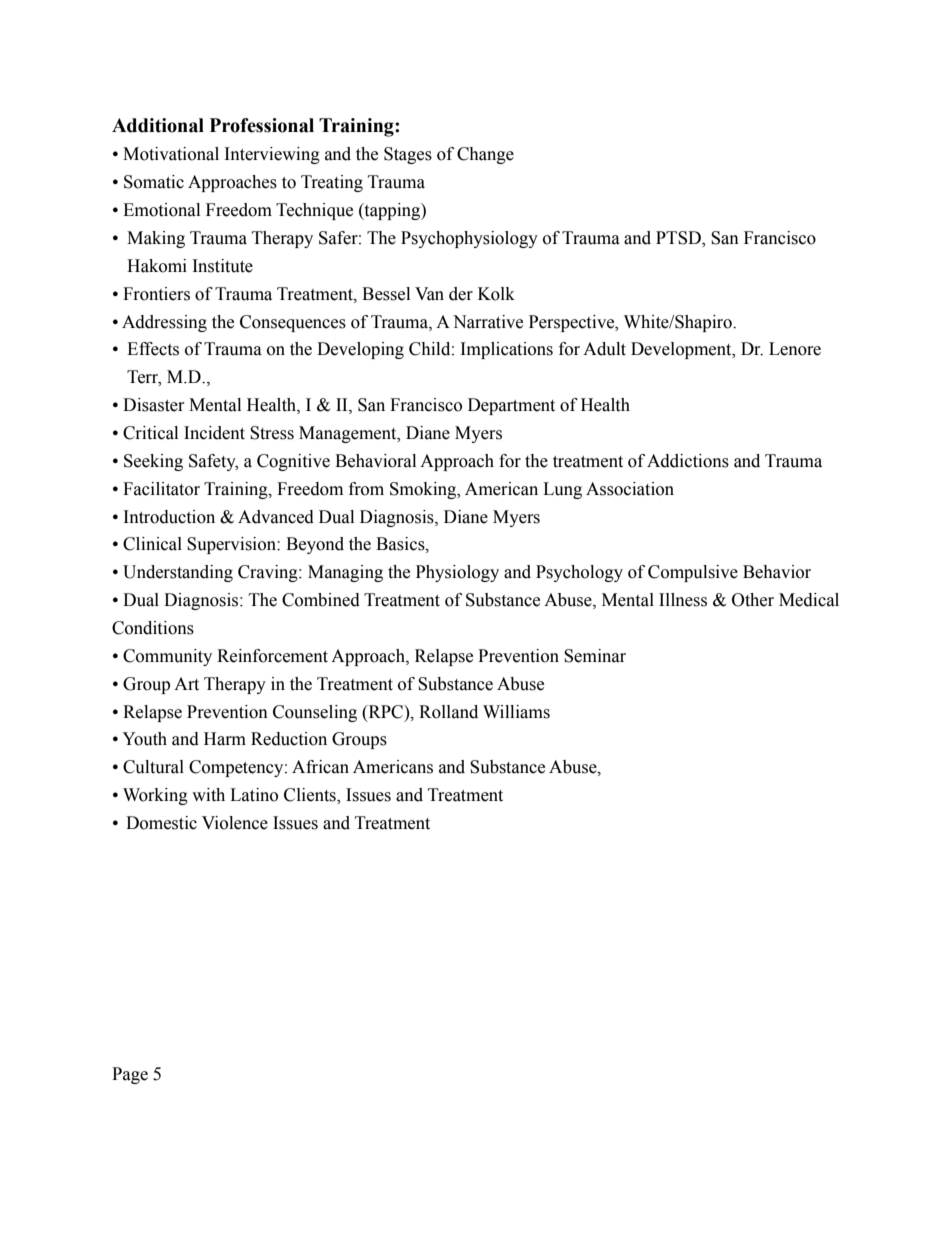  Describe the element at coordinates (595, 656) in the page. I see `Seminar` at that location.
